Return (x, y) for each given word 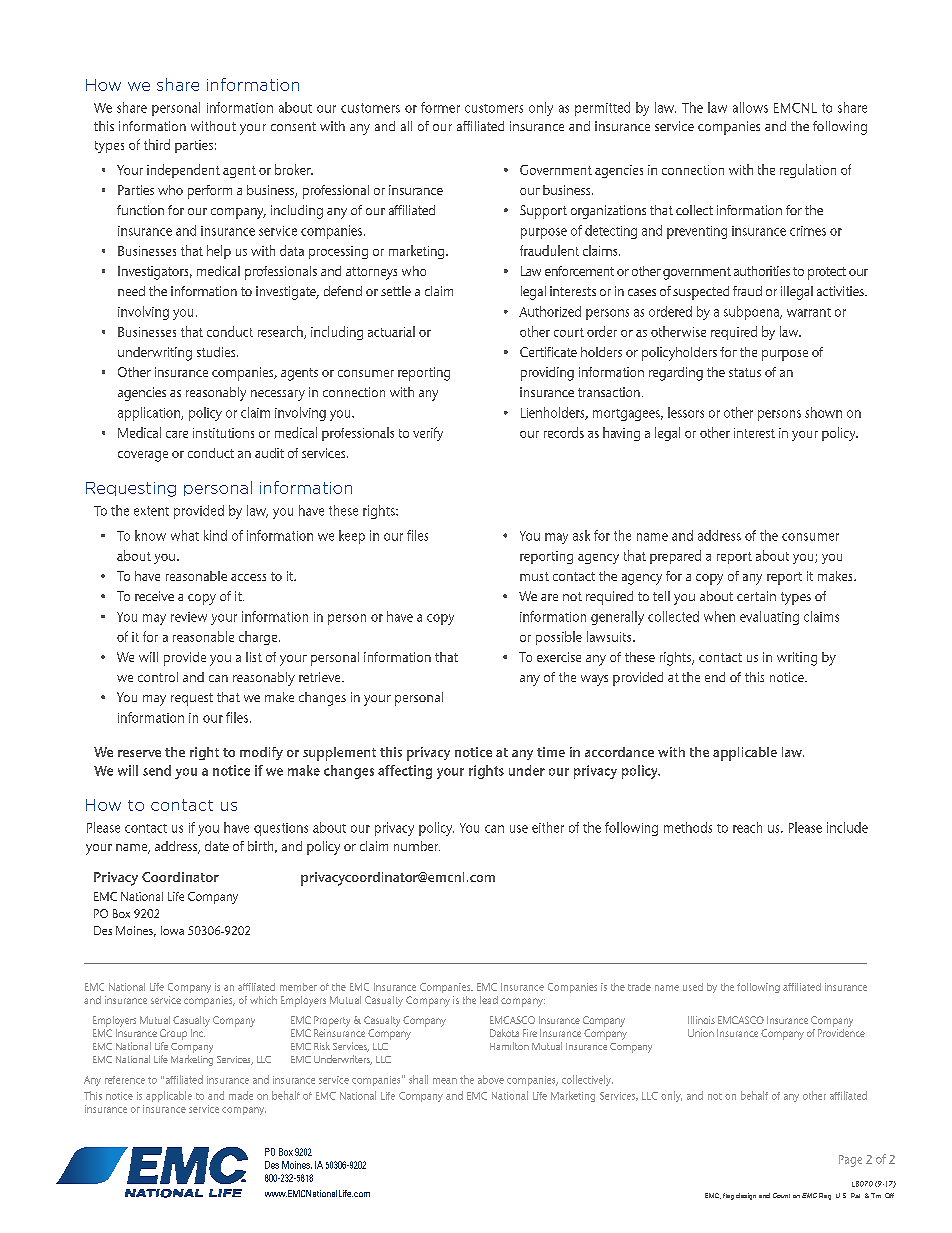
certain (756, 596)
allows (750, 107)
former (440, 107)
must (534, 576)
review (189, 617)
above (491, 1079)
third (157, 144)
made (241, 1095)
